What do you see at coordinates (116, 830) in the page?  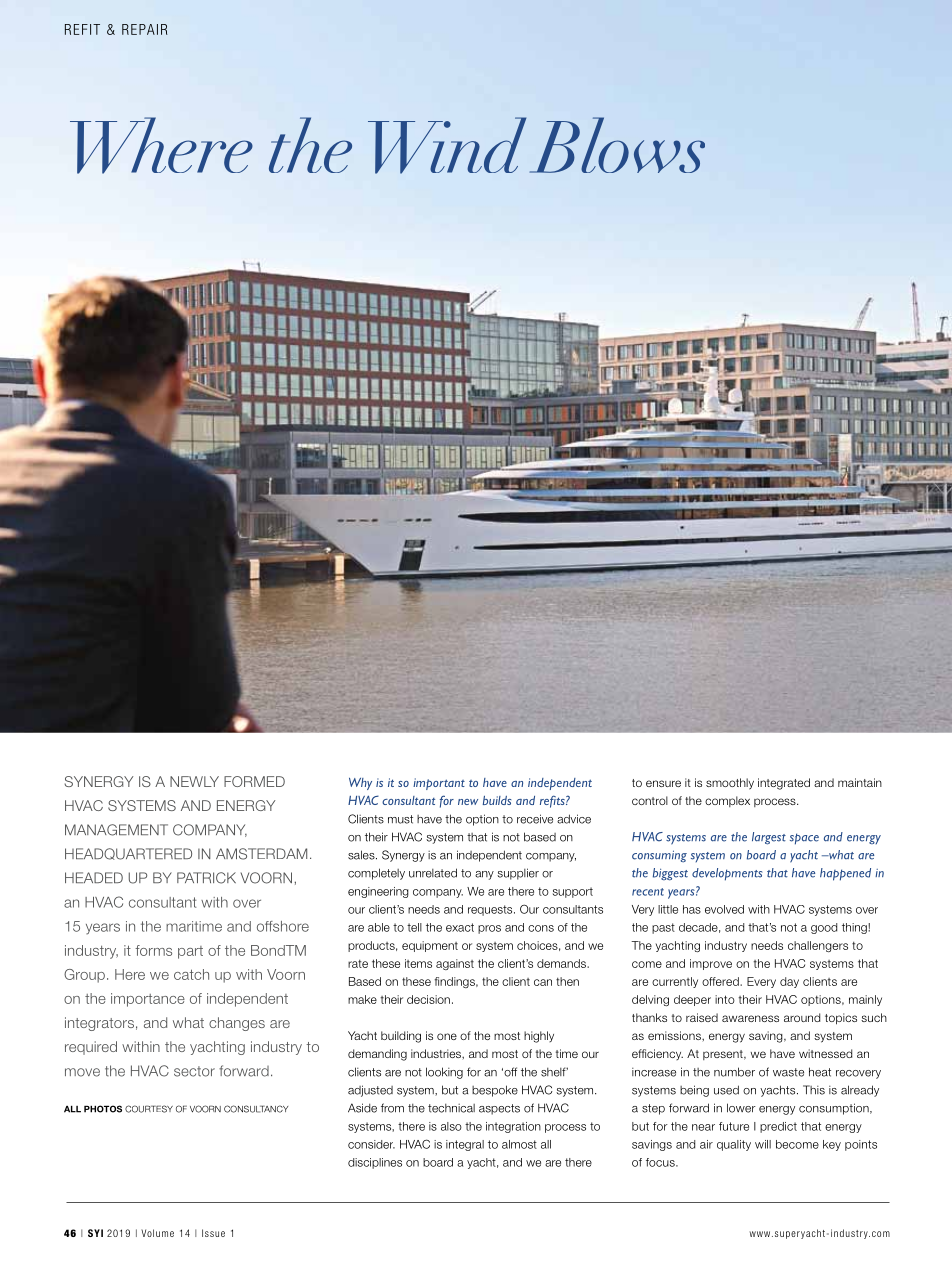 I see `management` at bounding box center [116, 830].
